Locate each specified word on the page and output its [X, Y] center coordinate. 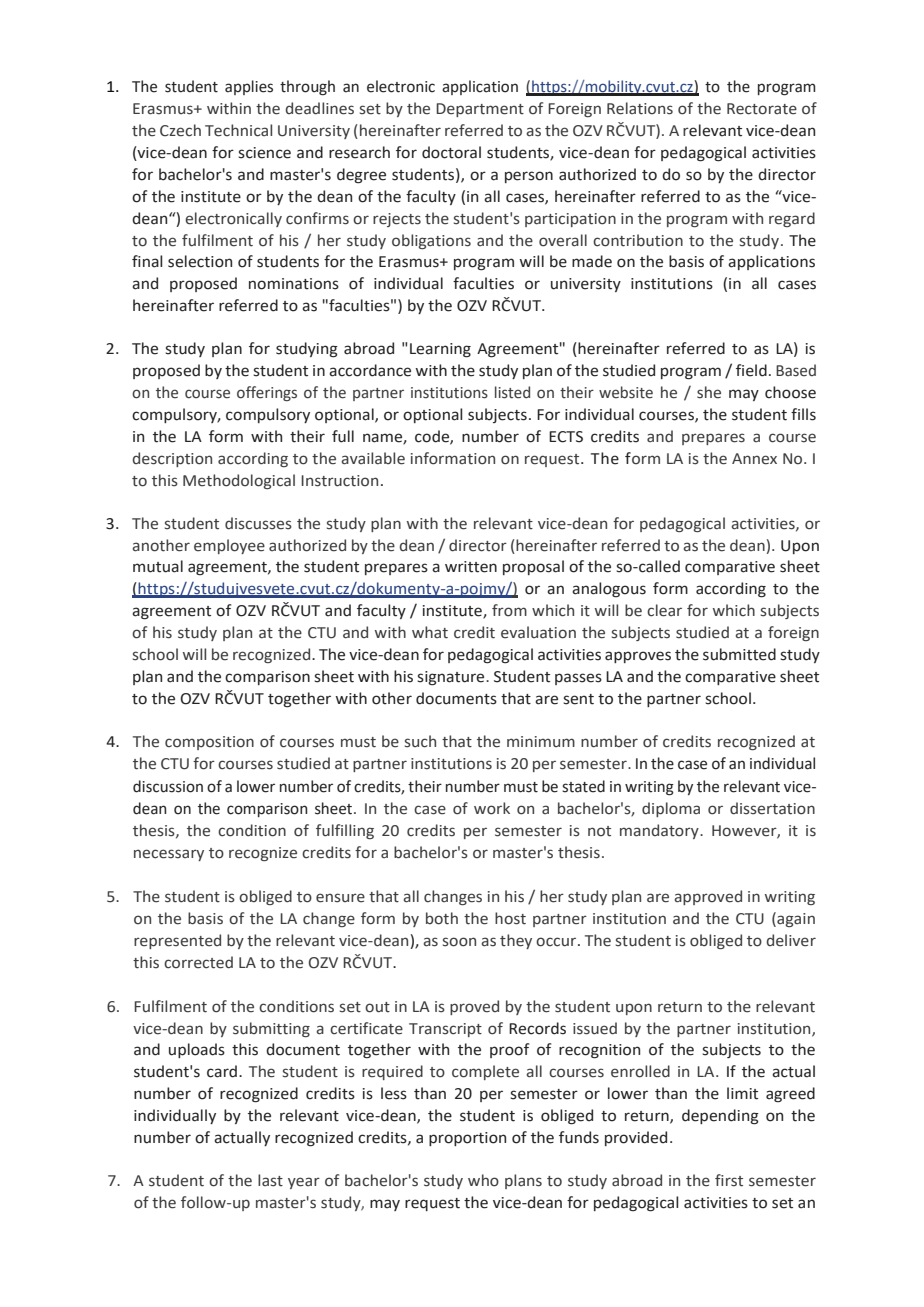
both [442, 918]
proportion [467, 1139]
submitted [739, 654]
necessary [169, 855]
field [751, 370]
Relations [640, 108]
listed [512, 392]
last [270, 1180]
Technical [238, 130]
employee [229, 546]
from [509, 610]
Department [480, 110]
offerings [267, 393]
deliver [791, 940]
